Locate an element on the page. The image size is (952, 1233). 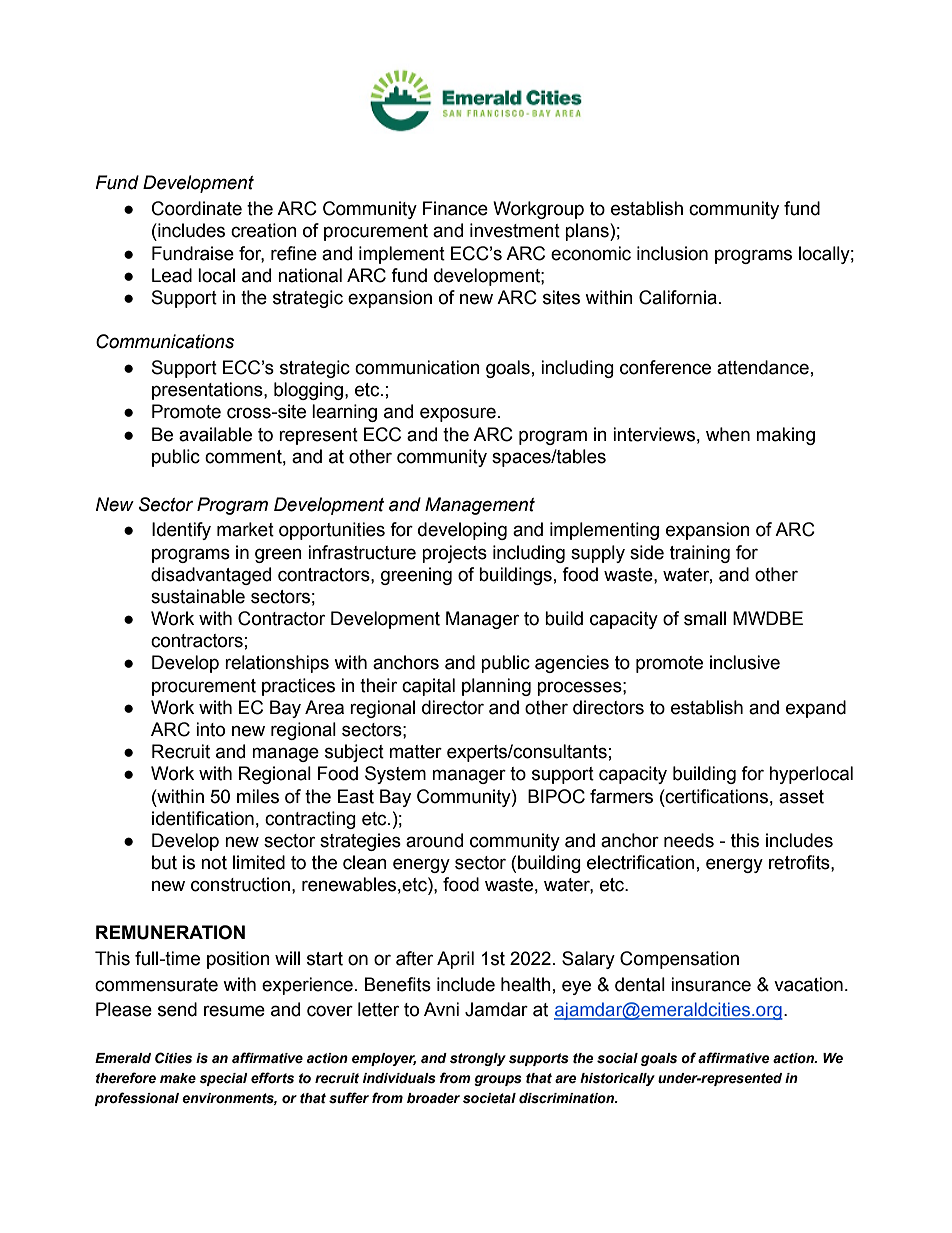
special is located at coordinates (223, 1079).
